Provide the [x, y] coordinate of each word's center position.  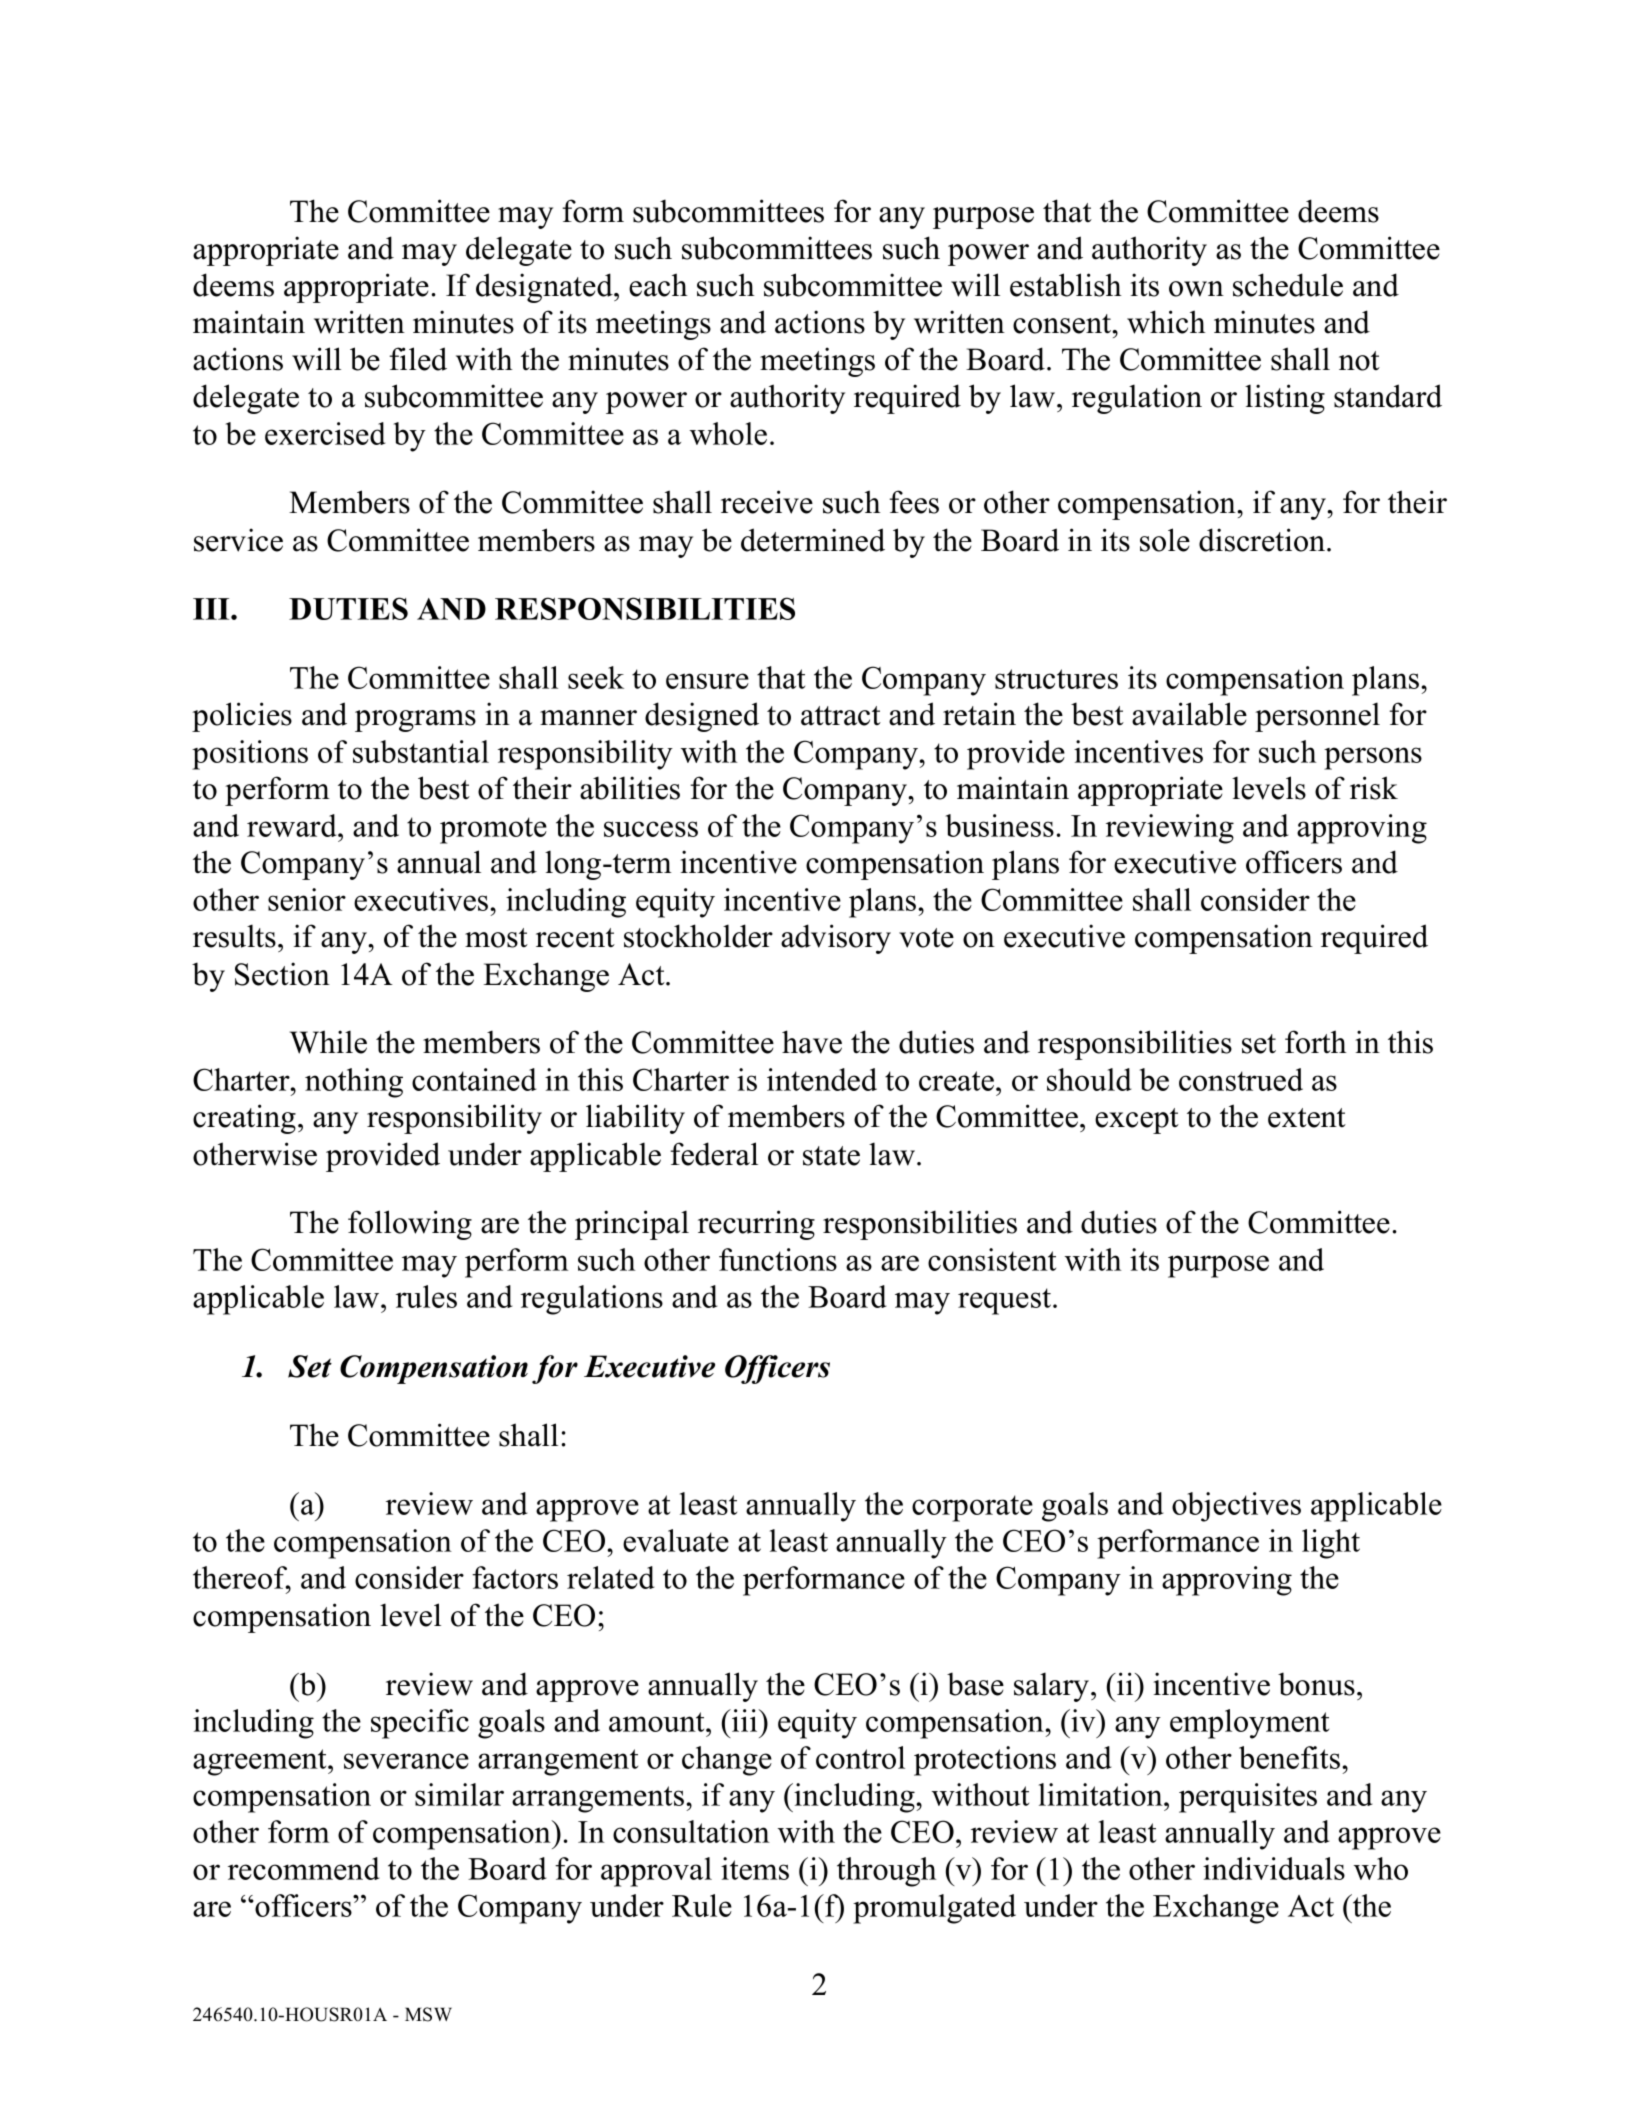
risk [1374, 788]
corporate [972, 1508]
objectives [1236, 1507]
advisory [836, 939]
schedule [1288, 285]
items [755, 1868]
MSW [428, 2014]
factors [515, 1577]
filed [418, 359]
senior [307, 899]
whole [728, 433]
